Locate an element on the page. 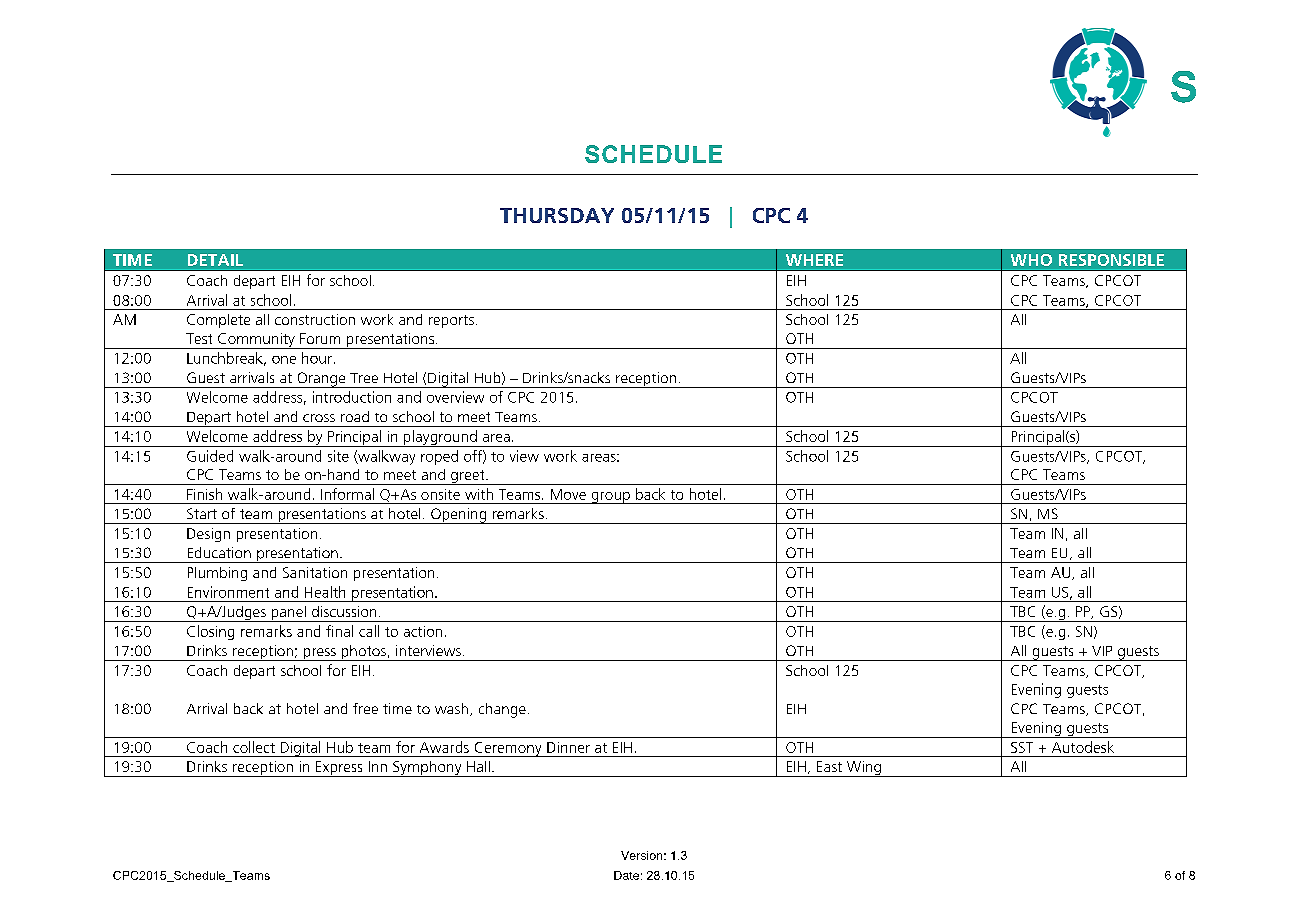  group is located at coordinates (610, 498).
